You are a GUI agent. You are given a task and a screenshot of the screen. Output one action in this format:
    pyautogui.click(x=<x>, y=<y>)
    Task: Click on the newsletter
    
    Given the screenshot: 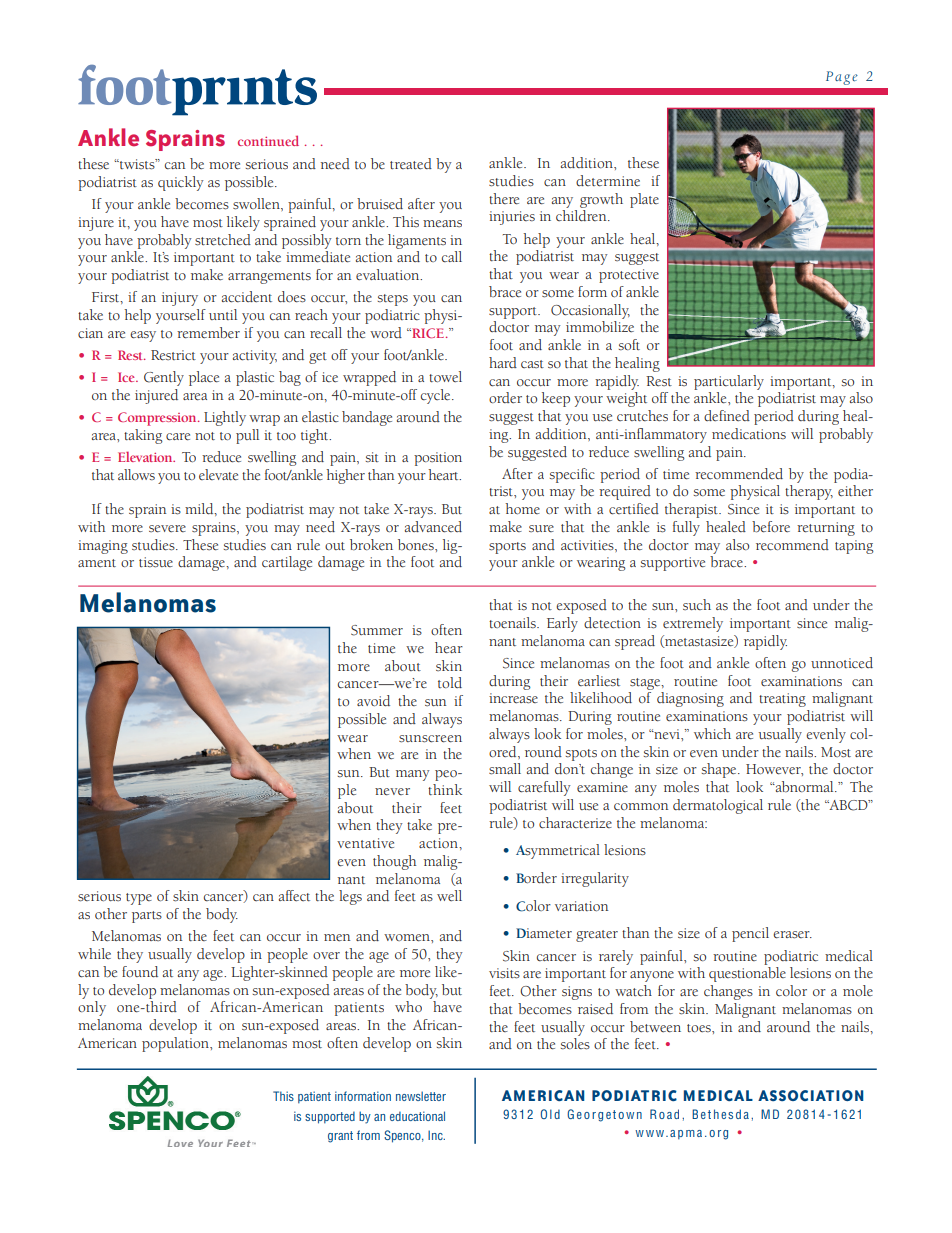 What is the action you would take?
    pyautogui.click(x=421, y=1096)
